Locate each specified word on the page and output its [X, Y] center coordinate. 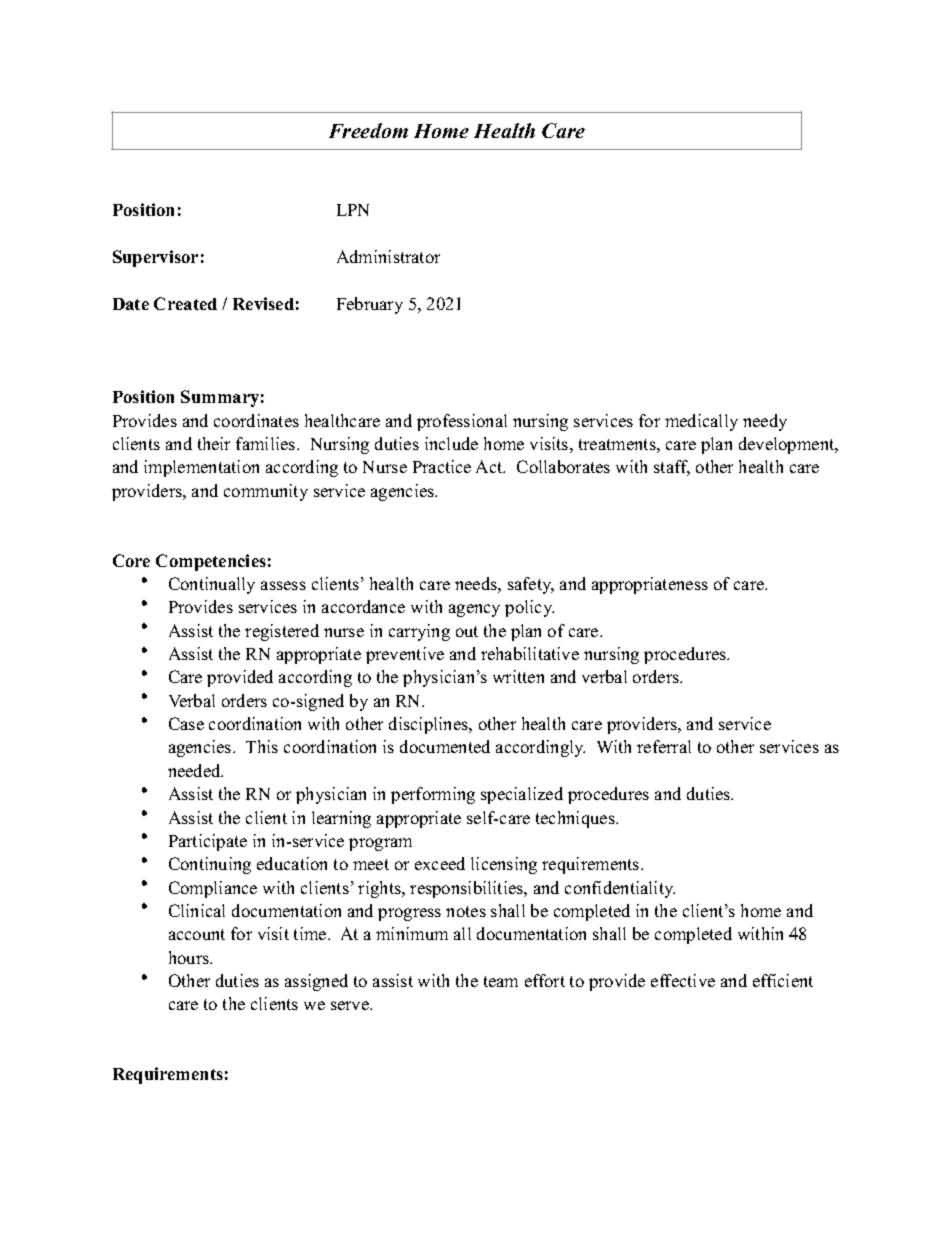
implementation [201, 468]
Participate [208, 842]
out [467, 631]
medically [701, 422]
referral [664, 746]
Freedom [368, 130]
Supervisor [155, 258]
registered [282, 632]
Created [185, 303]
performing [433, 795]
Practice [442, 466]
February [370, 305]
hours [190, 957]
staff [672, 468]
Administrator [388, 256]
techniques [576, 819]
